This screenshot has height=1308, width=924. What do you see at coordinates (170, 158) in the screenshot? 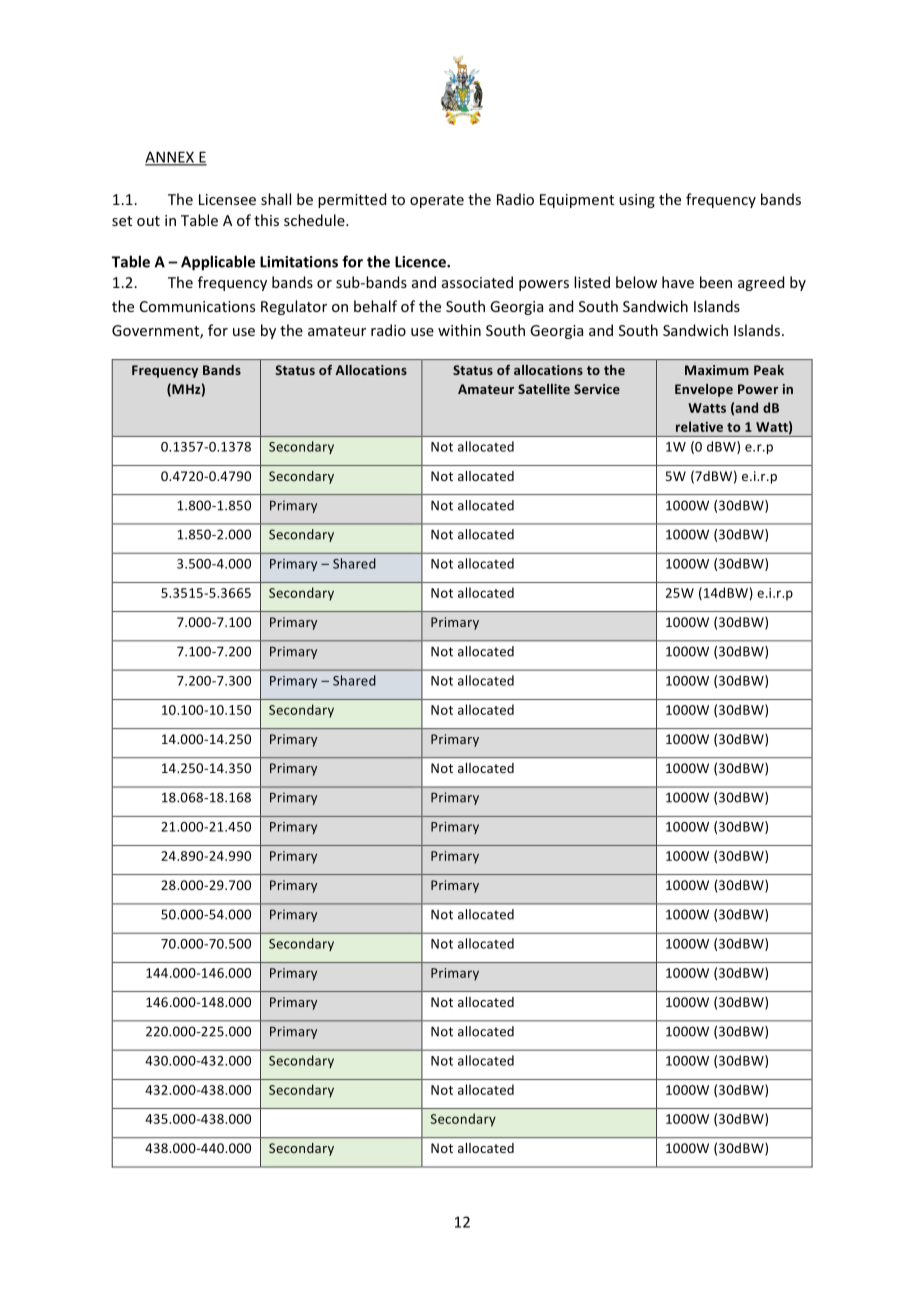
I see `ANNEX` at bounding box center [170, 158].
